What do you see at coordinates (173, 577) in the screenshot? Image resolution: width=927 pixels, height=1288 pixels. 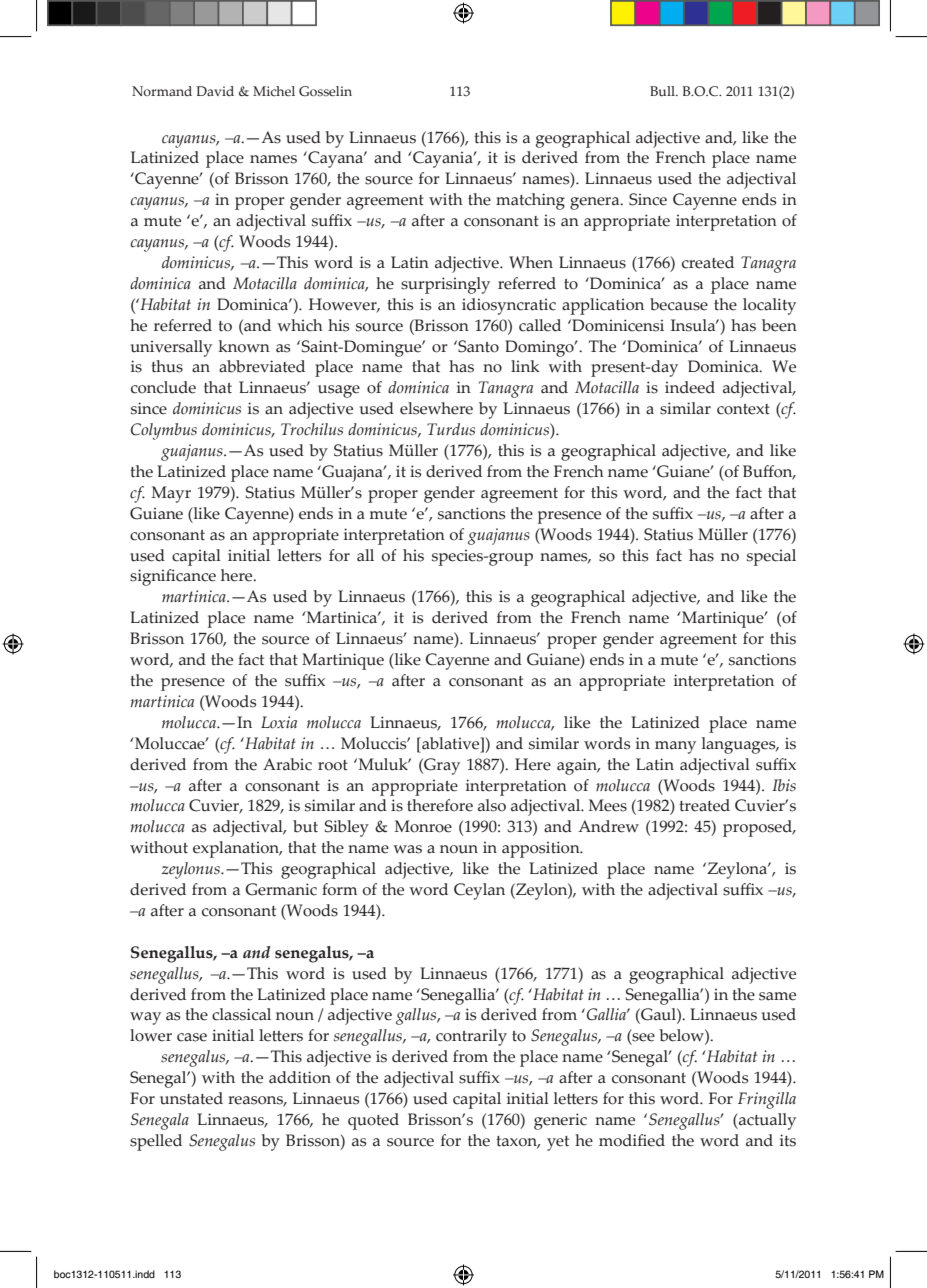 I see `significance` at bounding box center [173, 577].
